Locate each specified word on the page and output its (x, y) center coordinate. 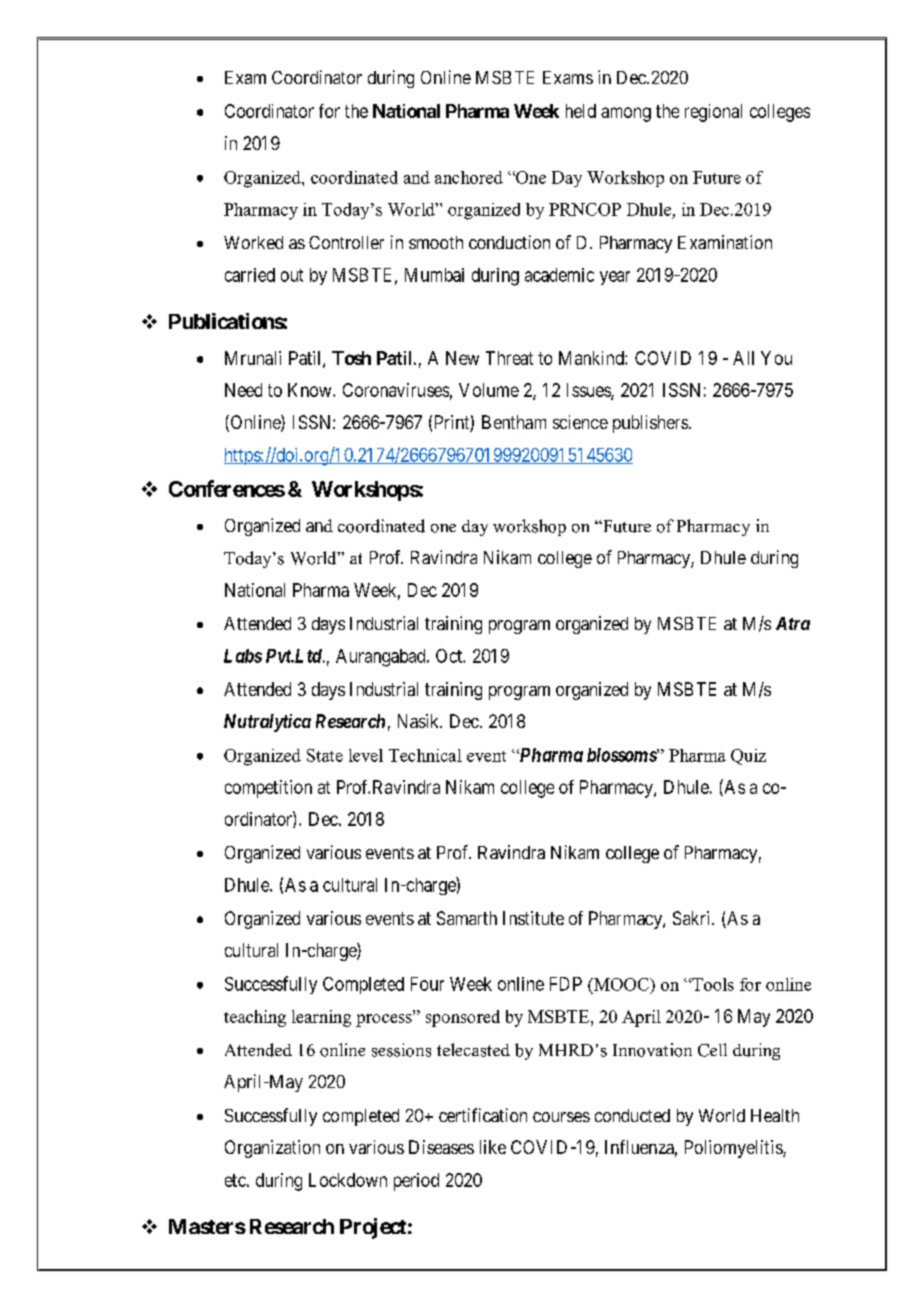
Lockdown (348, 1180)
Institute (533, 918)
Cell (712, 1050)
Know (311, 390)
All (743, 358)
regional (713, 113)
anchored (469, 177)
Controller (346, 242)
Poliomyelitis (734, 1149)
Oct (450, 656)
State (325, 755)
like (493, 1147)
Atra (793, 623)
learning (321, 1018)
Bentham (514, 422)
